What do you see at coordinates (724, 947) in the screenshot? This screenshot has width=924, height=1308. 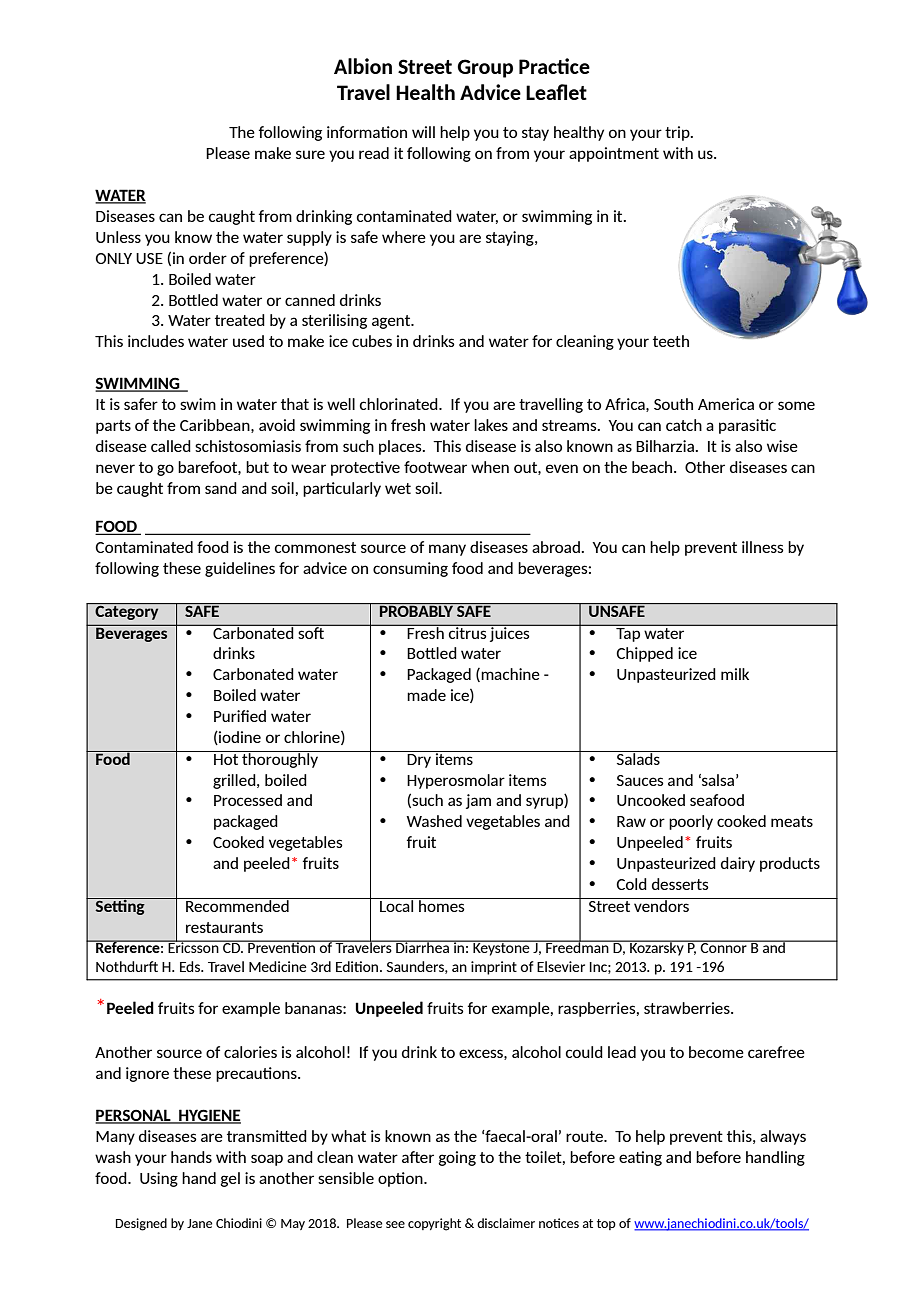 I see `Connor` at bounding box center [724, 947].
